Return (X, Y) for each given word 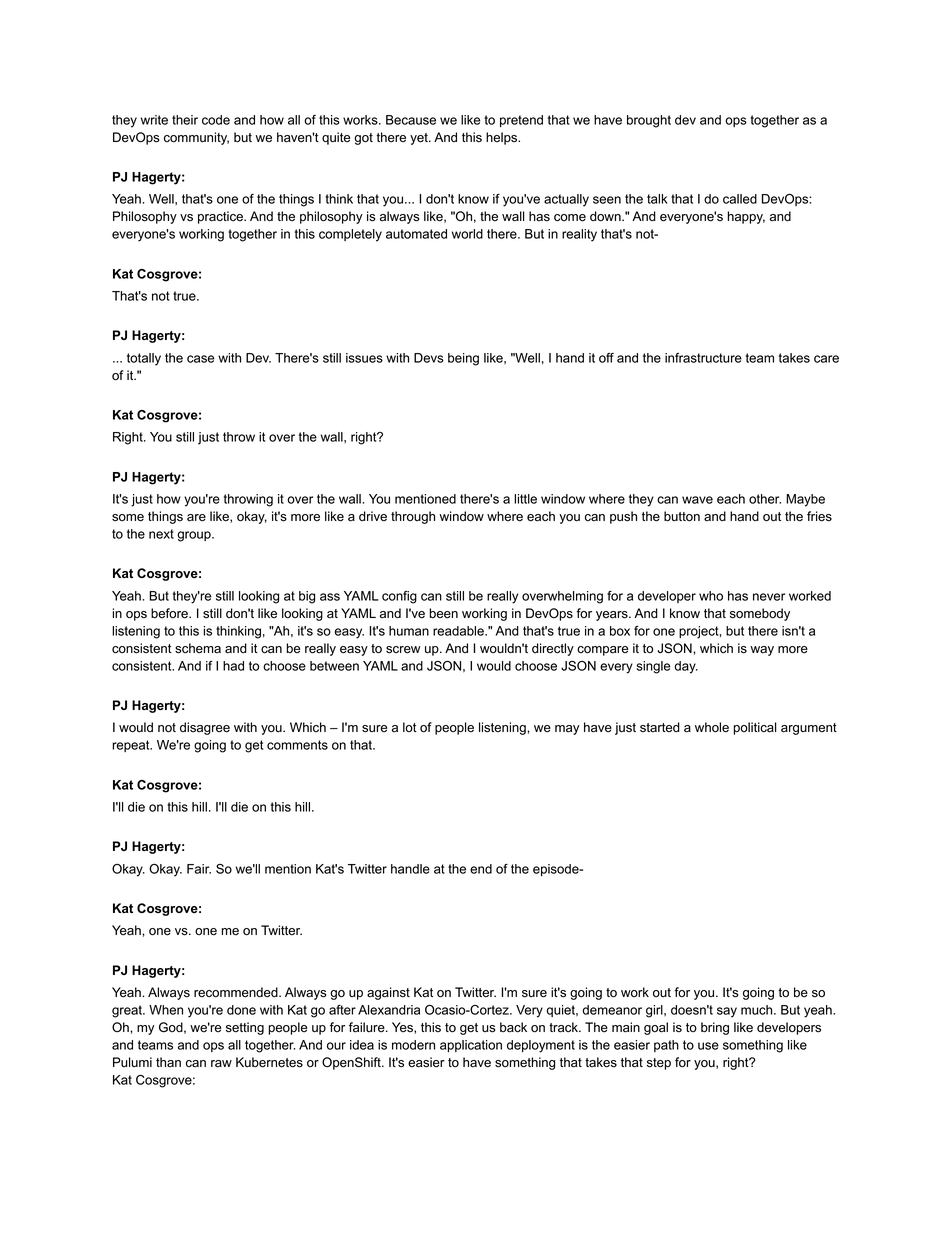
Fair (199, 869)
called (740, 199)
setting (245, 1028)
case (201, 359)
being (463, 359)
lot (410, 727)
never (769, 597)
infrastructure (703, 358)
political (755, 728)
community (196, 138)
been (443, 613)
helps (503, 138)
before (170, 613)
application (471, 1046)
